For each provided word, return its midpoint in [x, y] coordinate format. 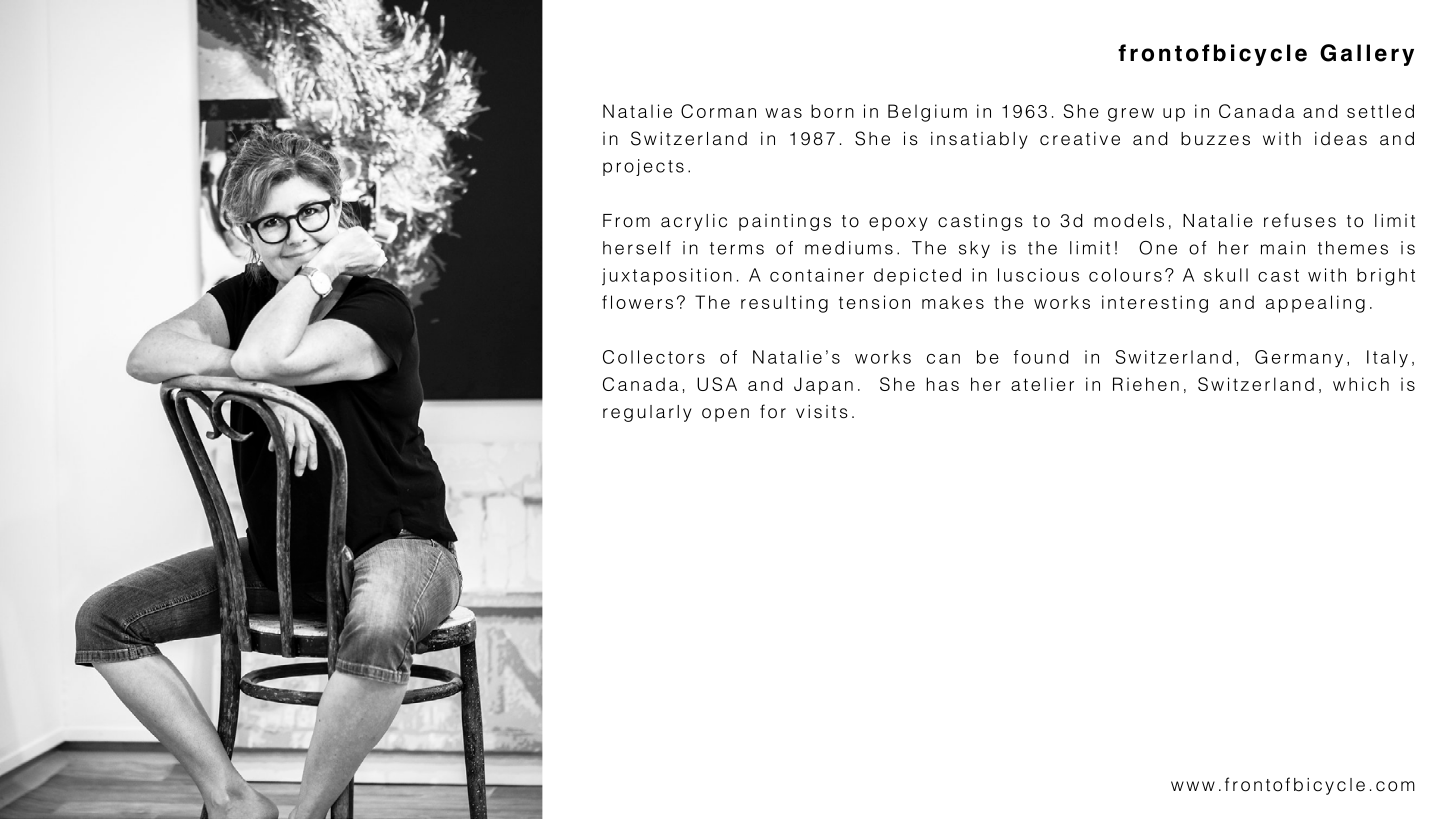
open [725, 415]
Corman [718, 111]
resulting [784, 304]
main [1283, 248]
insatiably [979, 140]
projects [643, 167]
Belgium [927, 113]
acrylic [694, 222]
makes [953, 302]
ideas [1341, 139]
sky [974, 249]
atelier [1042, 384]
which [1361, 384]
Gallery [1367, 55]
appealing [1315, 304]
